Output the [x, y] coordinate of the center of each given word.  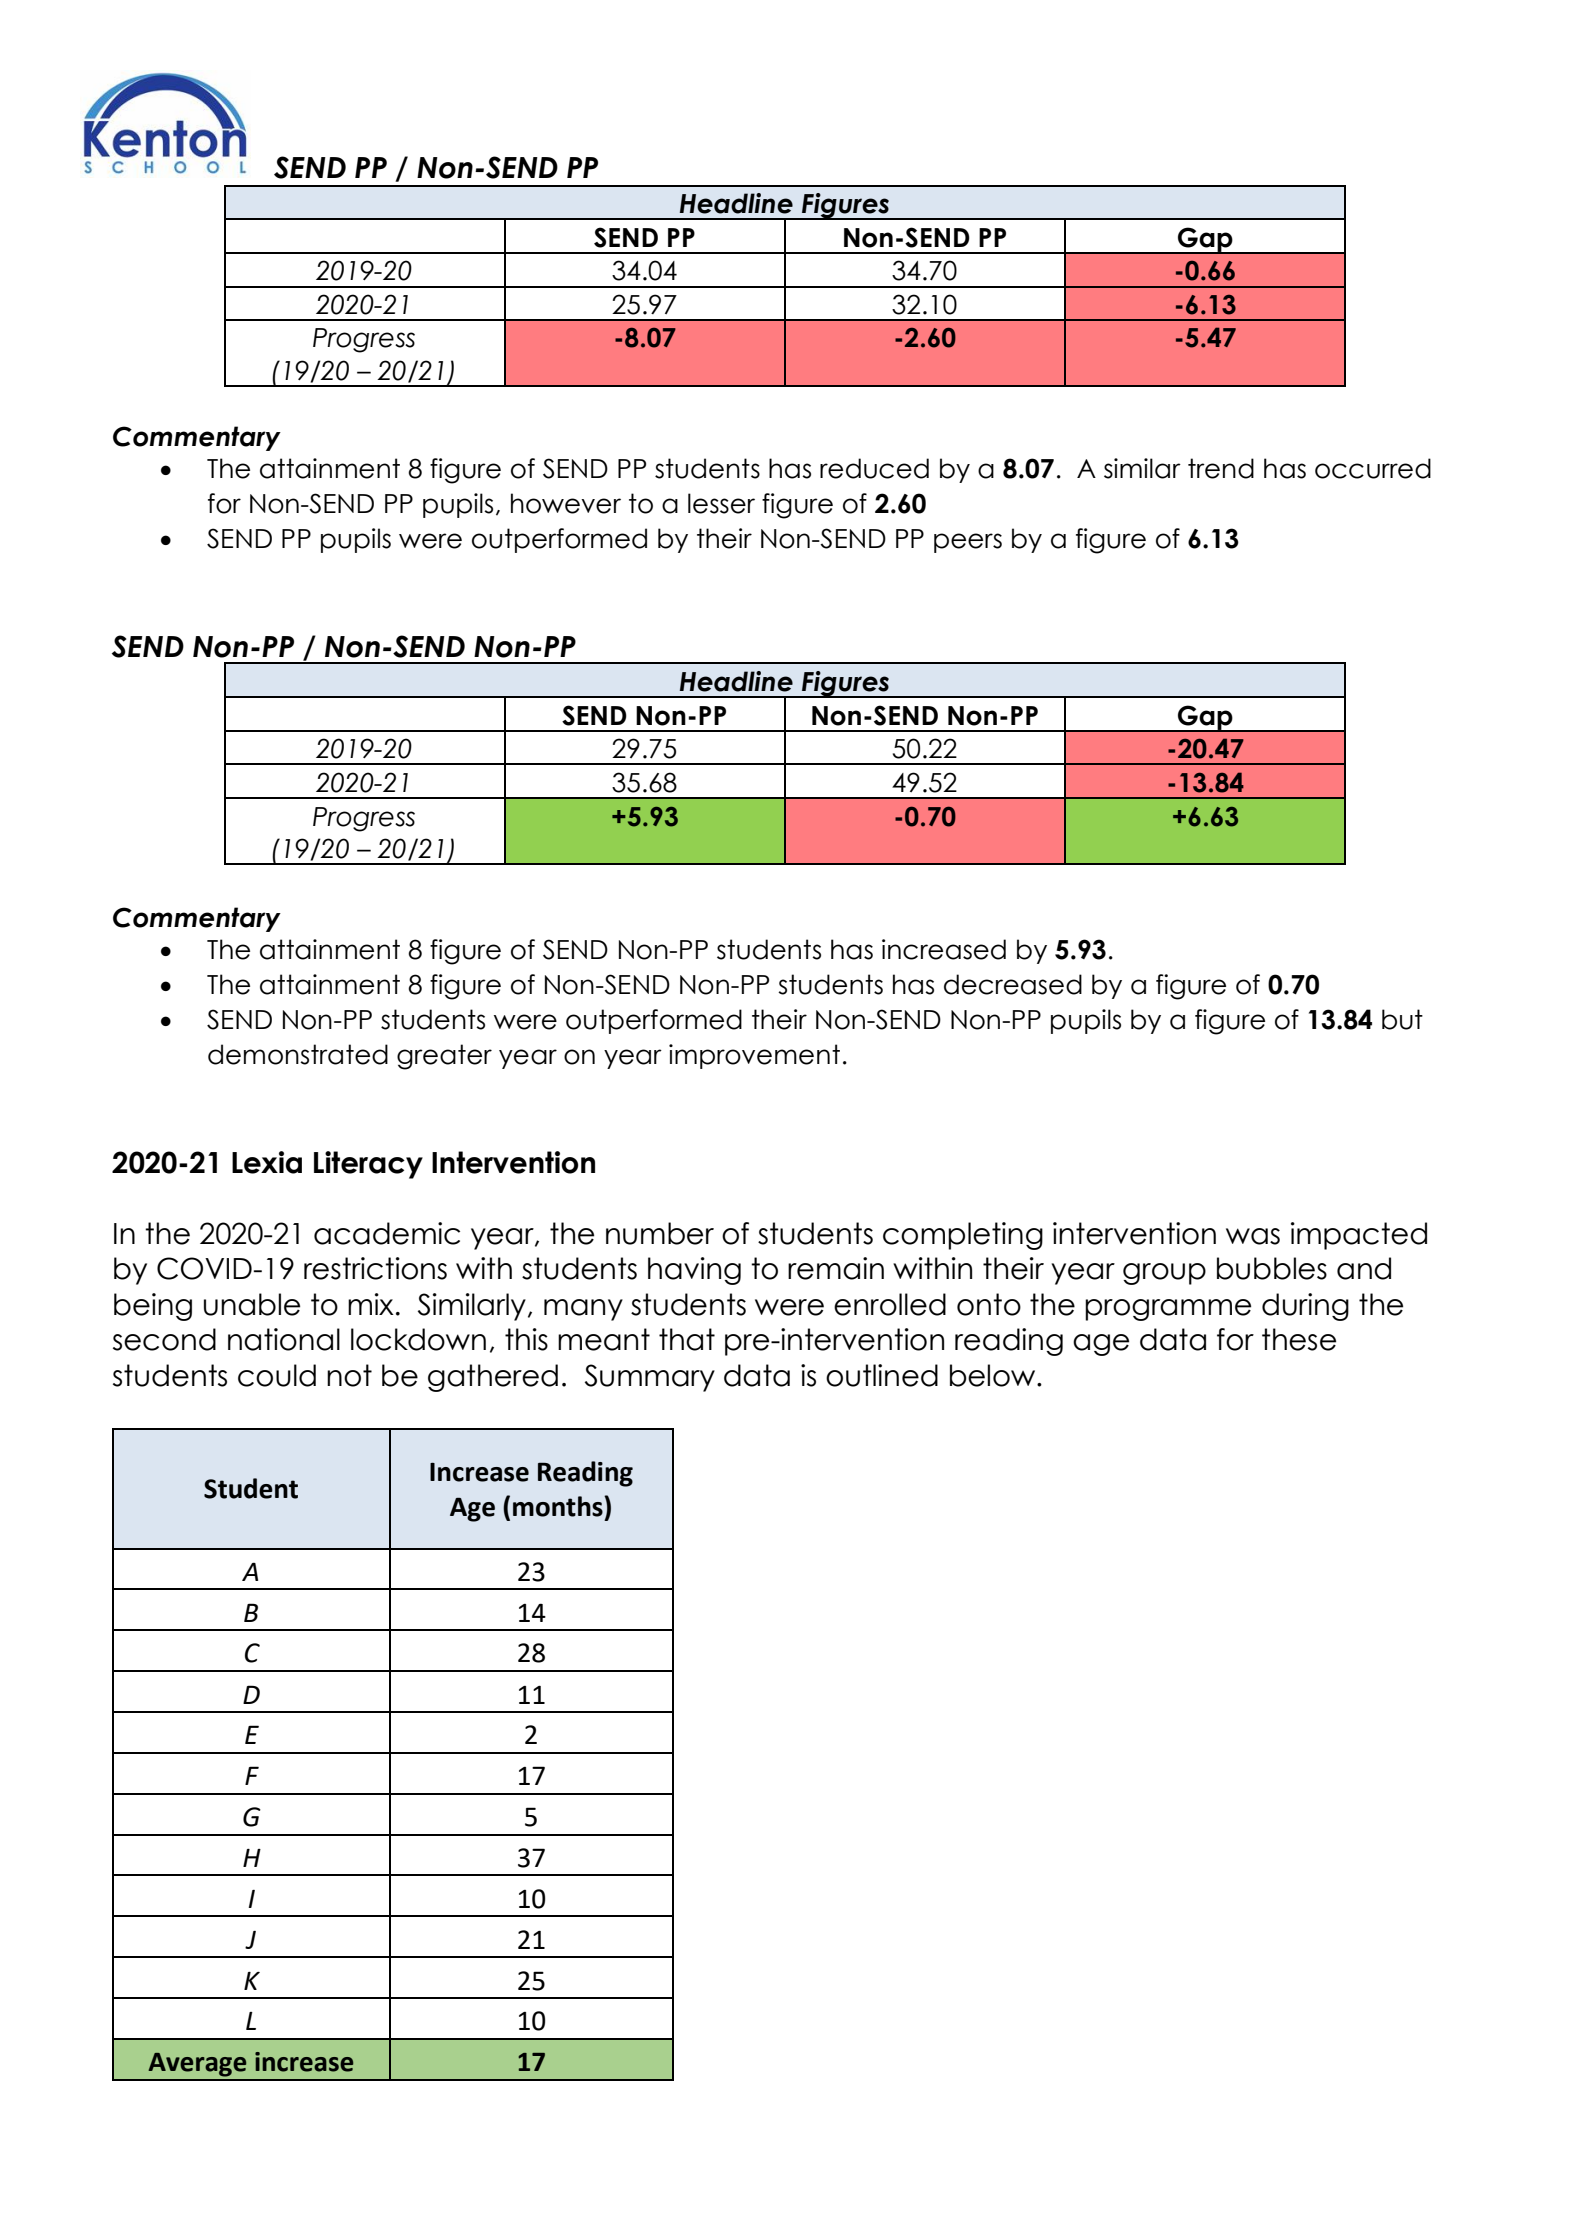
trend [1221, 468]
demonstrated [298, 1054]
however [566, 503]
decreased [1013, 984]
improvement [754, 1056]
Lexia [267, 1162]
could [277, 1375]
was [1253, 1236]
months [559, 1506]
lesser [721, 503]
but [1402, 1019]
